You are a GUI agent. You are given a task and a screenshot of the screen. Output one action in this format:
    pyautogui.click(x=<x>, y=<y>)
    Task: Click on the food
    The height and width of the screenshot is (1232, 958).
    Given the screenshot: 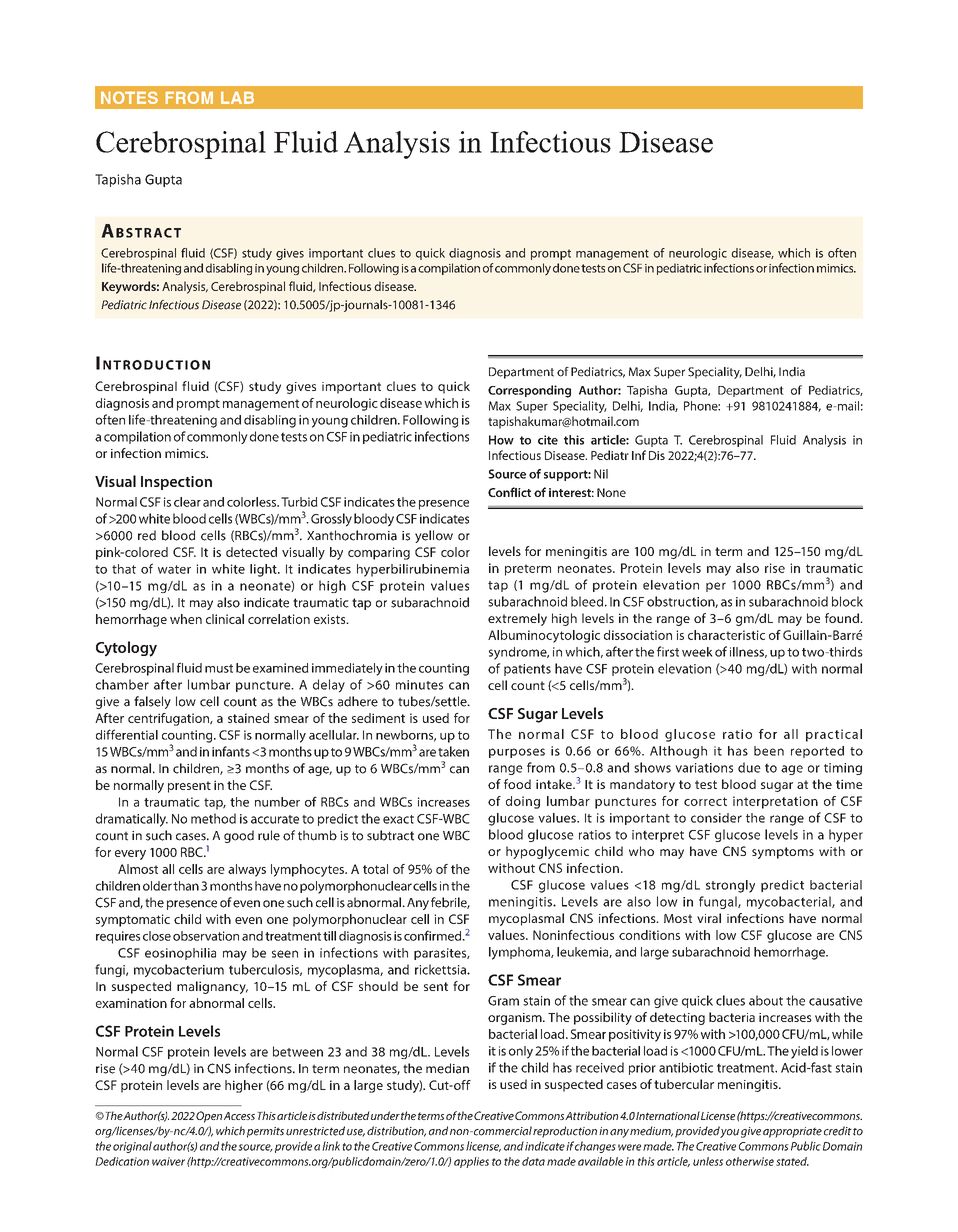 What is the action you would take?
    pyautogui.click(x=517, y=784)
